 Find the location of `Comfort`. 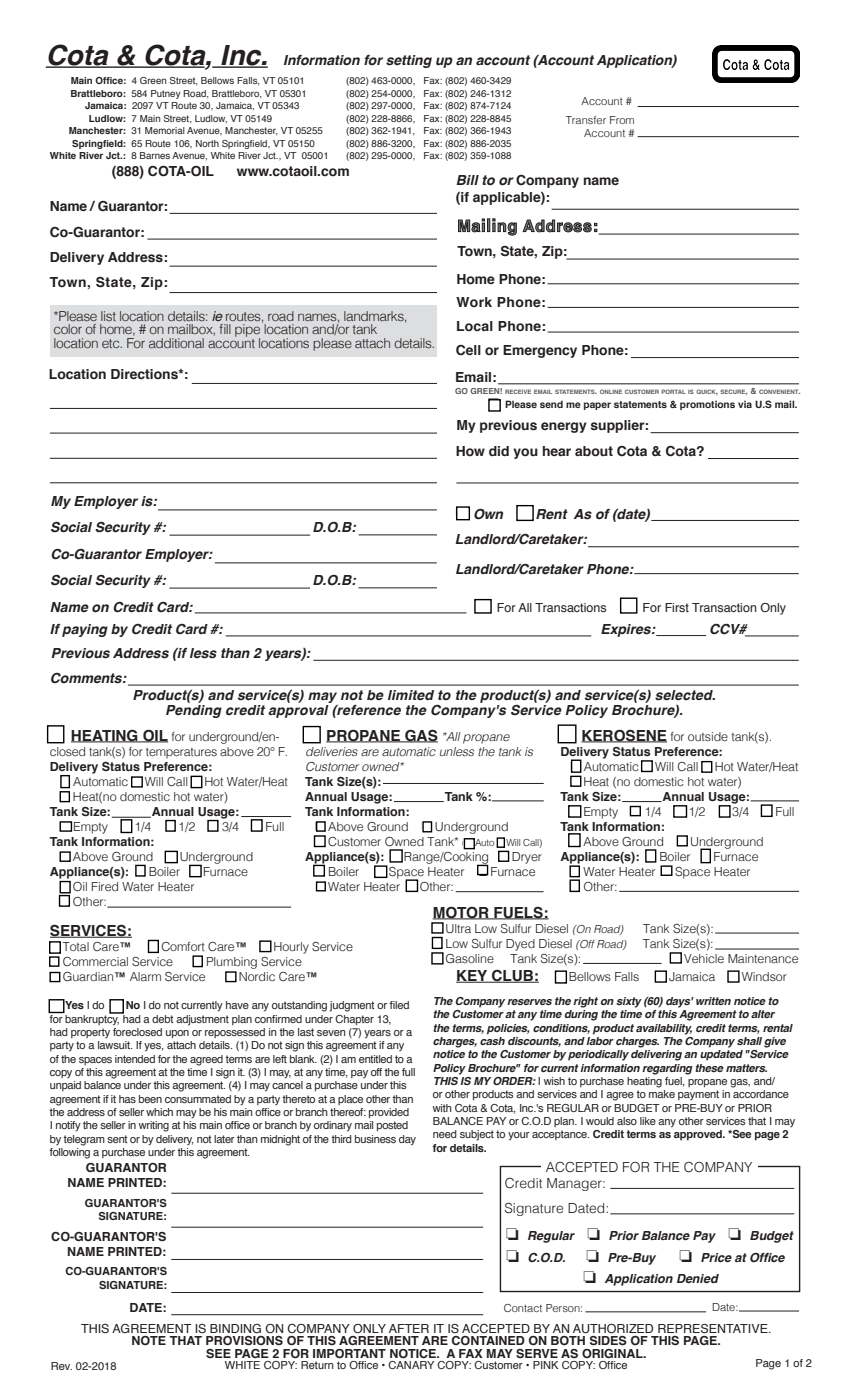

Comfort is located at coordinates (183, 946).
